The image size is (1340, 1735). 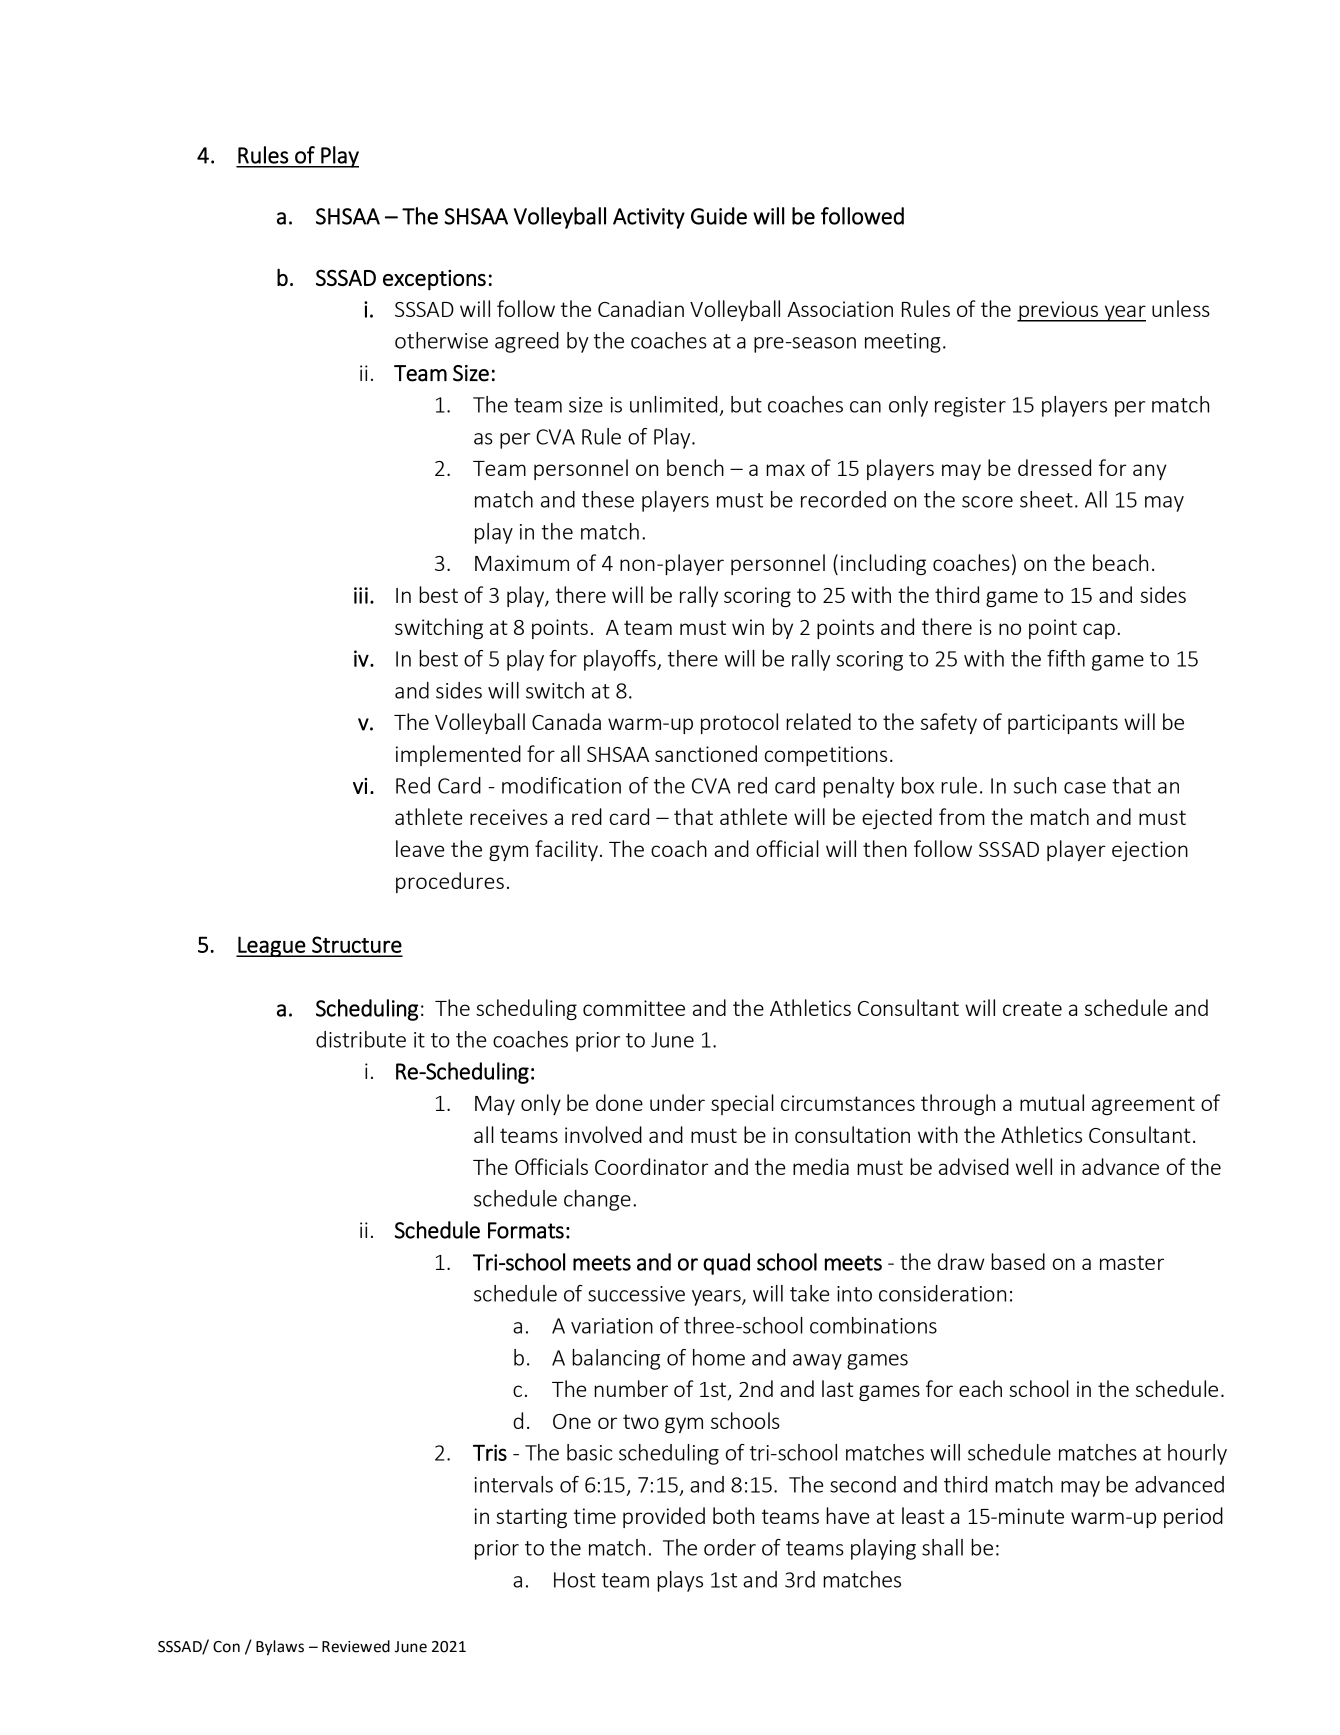 I want to click on Guide, so click(x=719, y=216).
